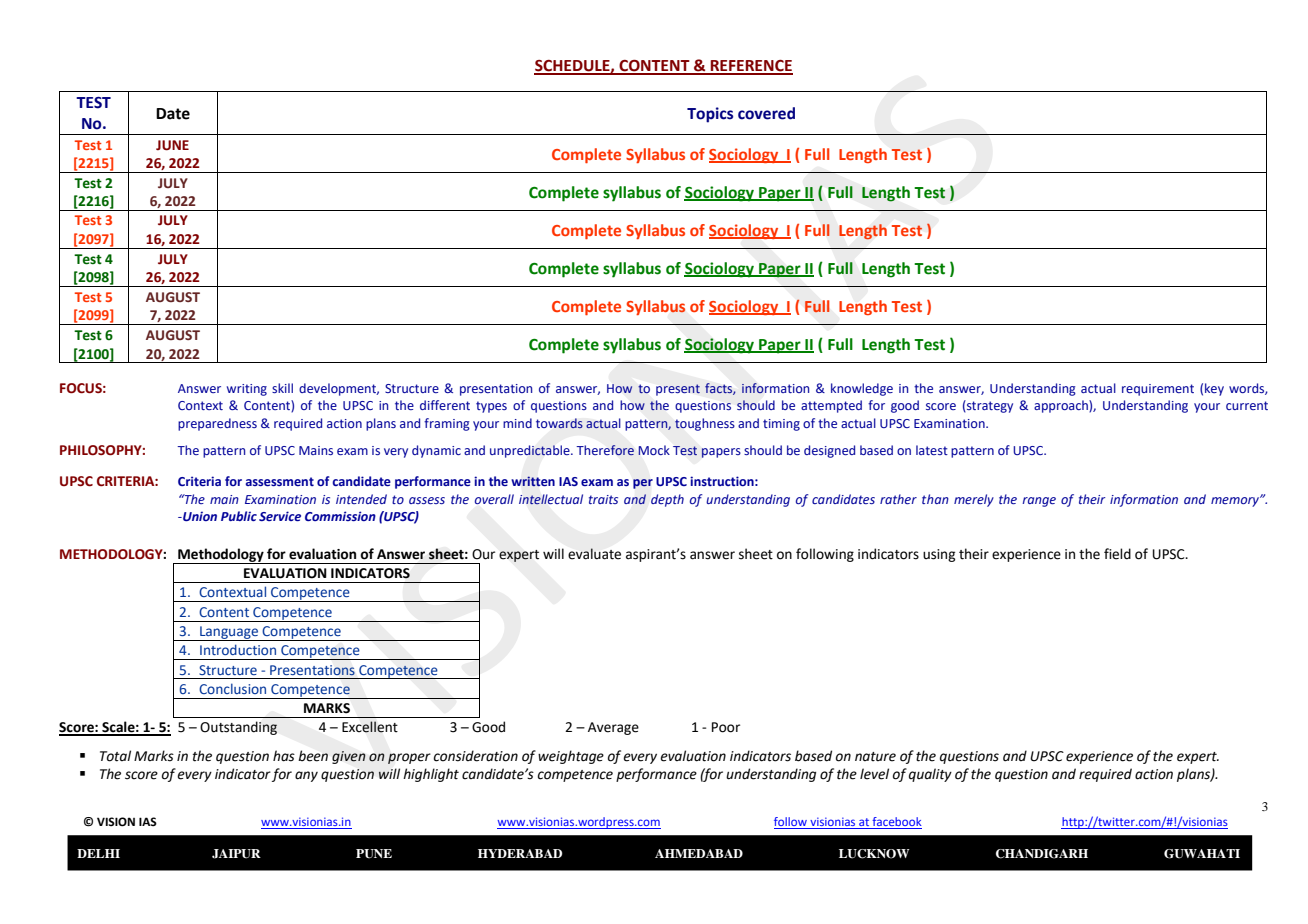 The height and width of the screenshot is (924, 1308). What do you see at coordinates (247, 390) in the screenshot?
I see `writing` at bounding box center [247, 390].
